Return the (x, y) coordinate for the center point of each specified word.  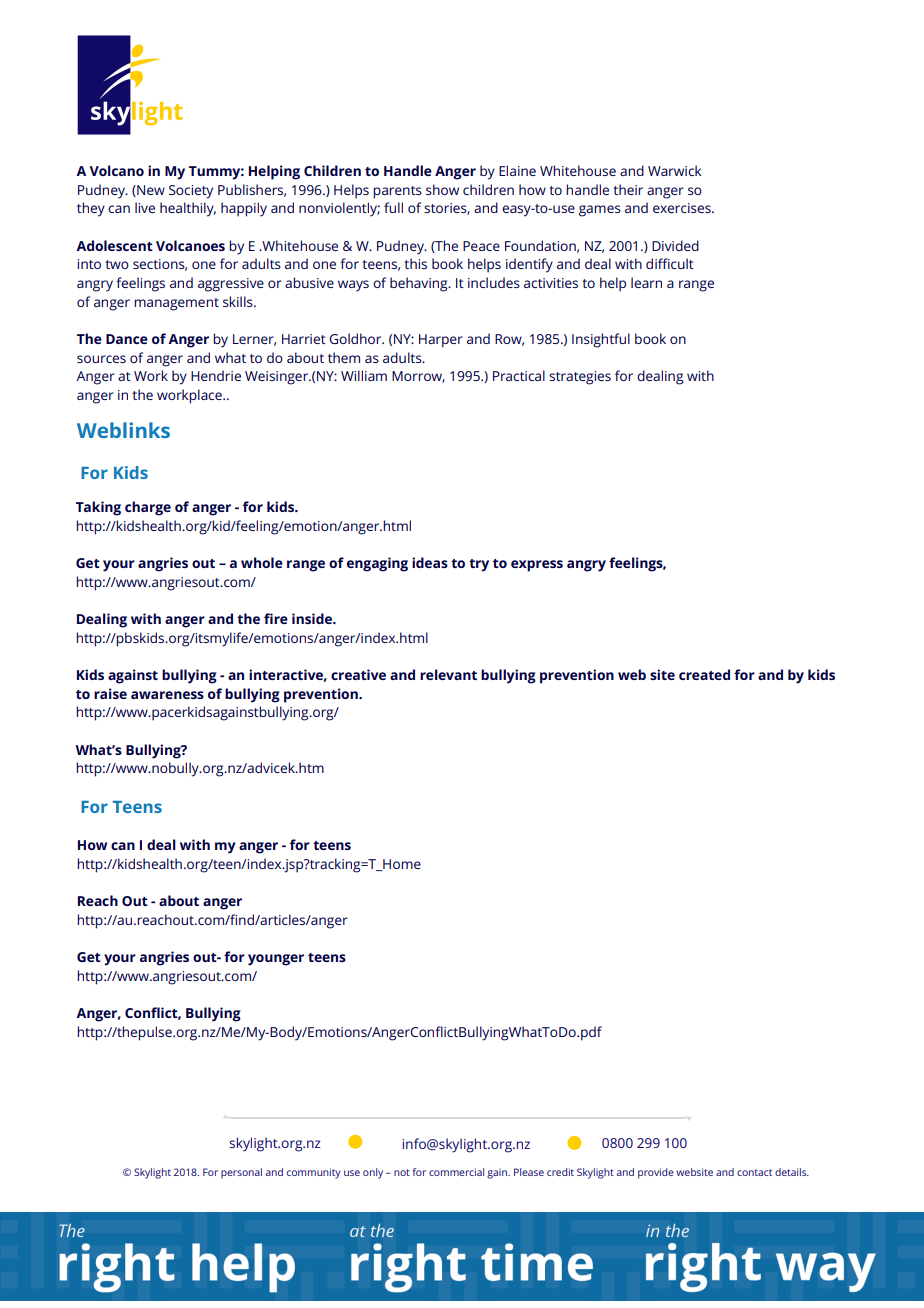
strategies (580, 378)
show (442, 189)
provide (656, 1173)
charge (148, 508)
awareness (167, 695)
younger (276, 960)
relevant (448, 674)
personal (241, 1173)
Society (191, 192)
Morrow (418, 377)
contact (754, 1172)
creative (358, 674)
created (704, 674)
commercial (456, 1172)
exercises (683, 208)
